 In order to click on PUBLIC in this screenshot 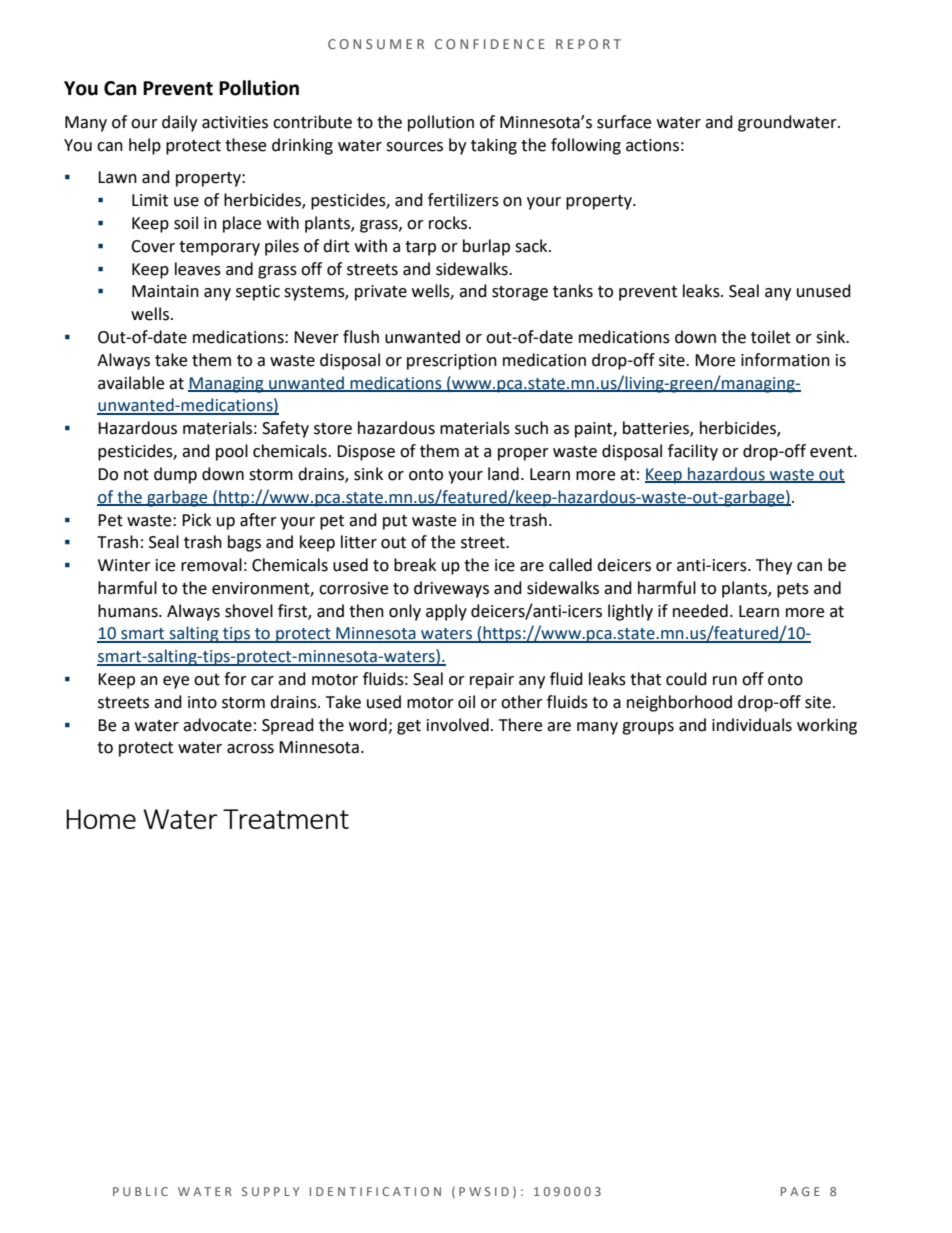, I will do `click(140, 1191)`.
